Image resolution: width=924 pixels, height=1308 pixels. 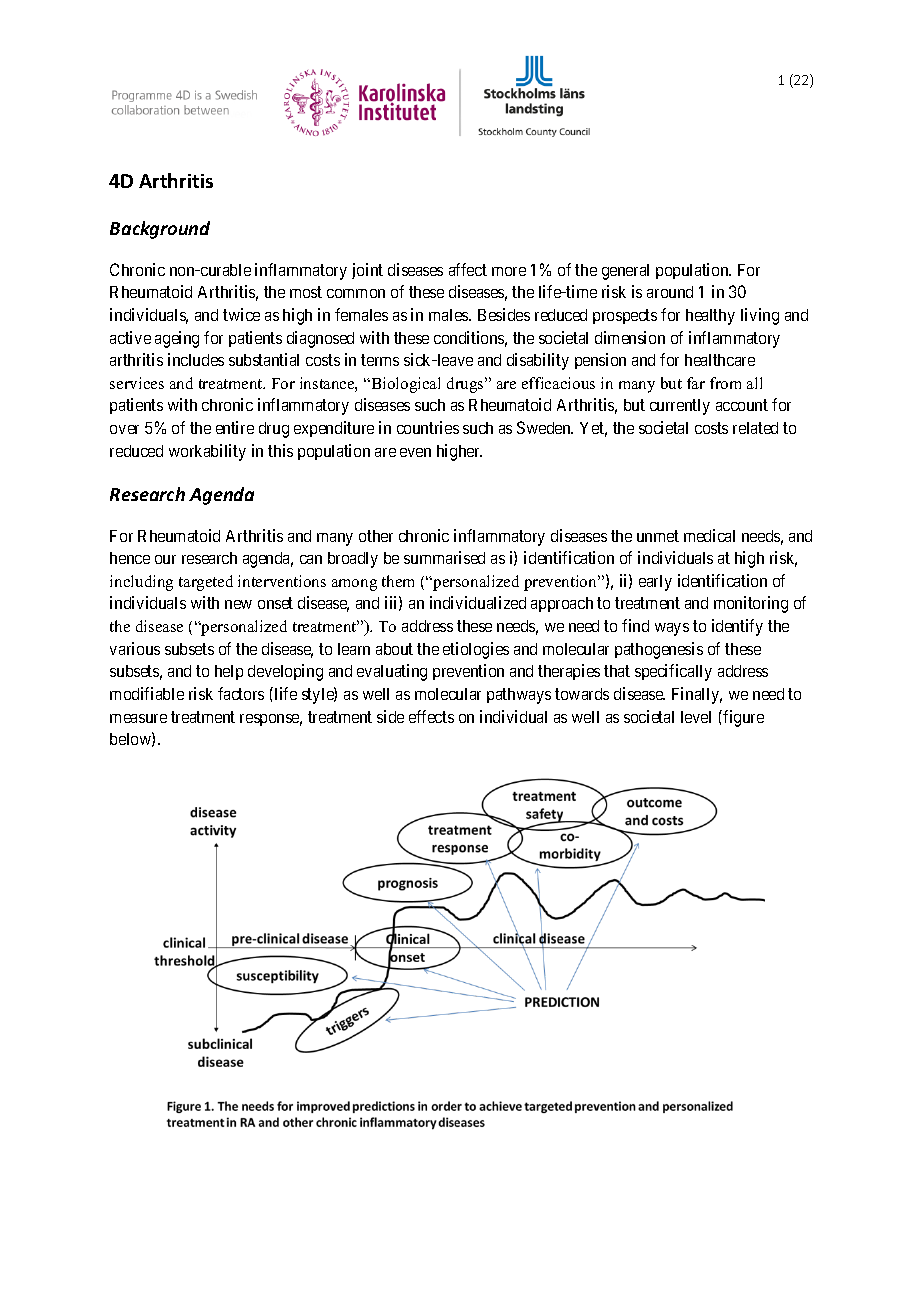 What do you see at coordinates (241, 693) in the document?
I see `factors` at bounding box center [241, 693].
